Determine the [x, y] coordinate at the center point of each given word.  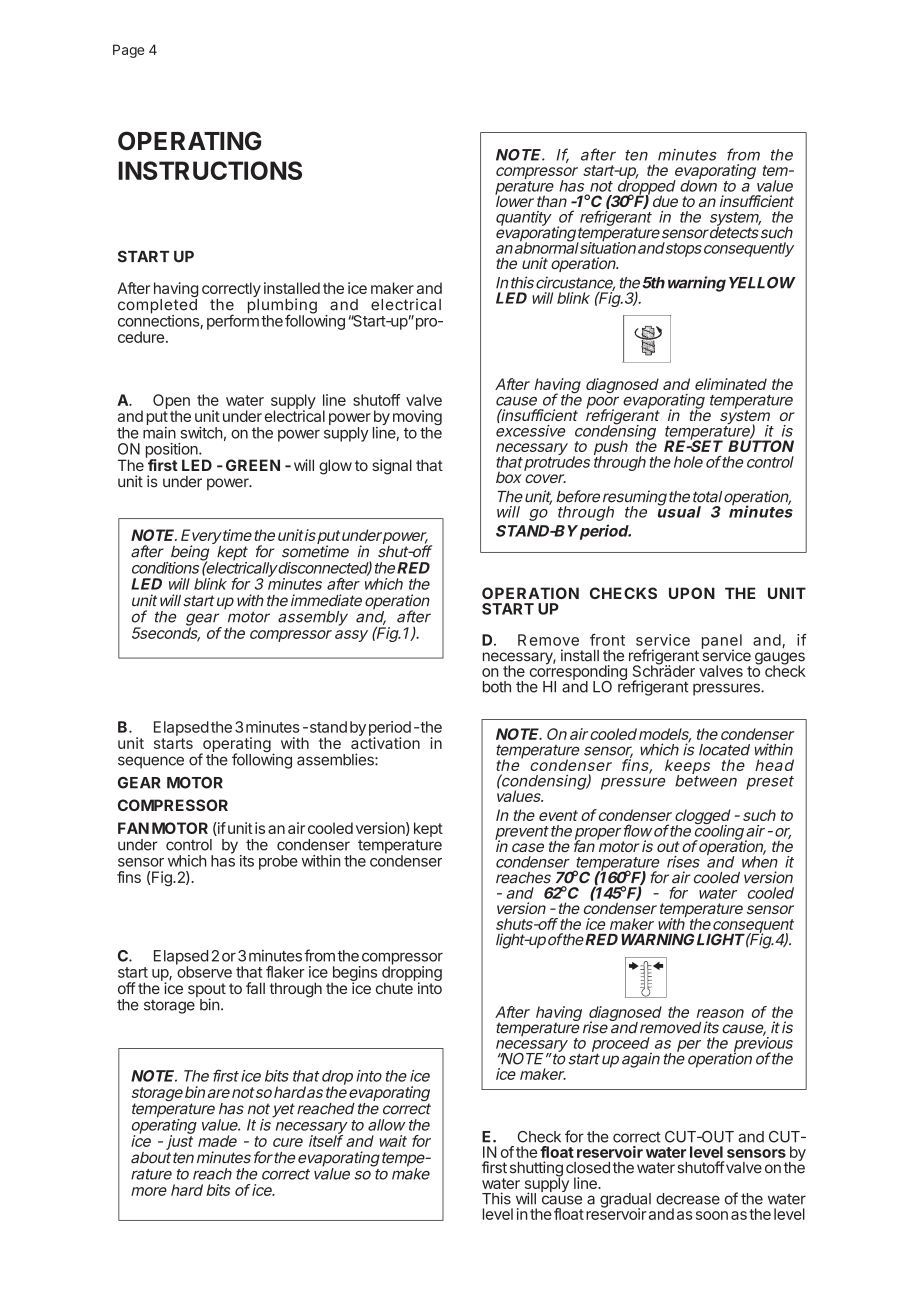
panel [722, 642]
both [497, 687]
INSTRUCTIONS [210, 170]
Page [128, 51]
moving [417, 419]
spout [207, 991]
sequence [151, 762]
